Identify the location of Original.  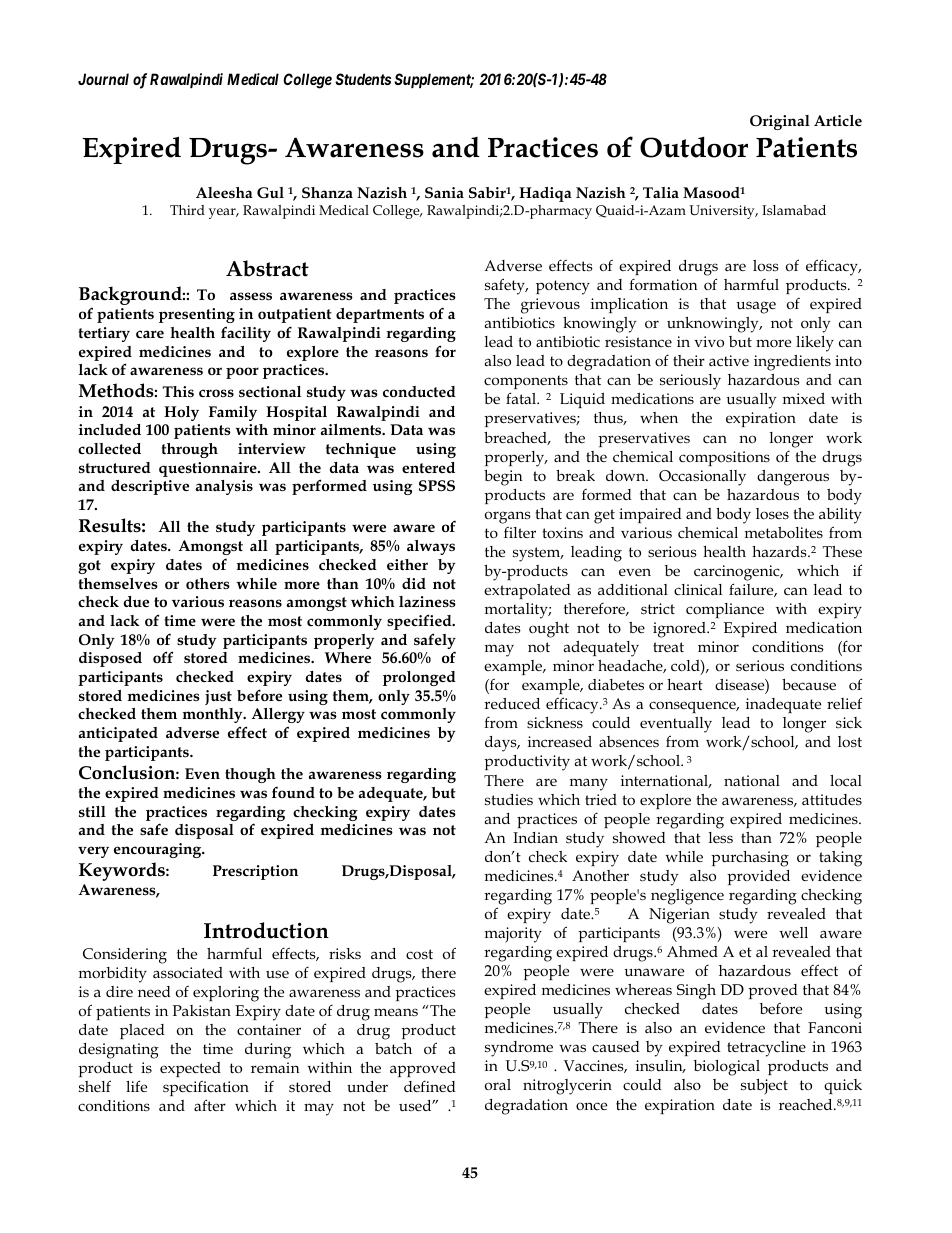
(780, 122).
